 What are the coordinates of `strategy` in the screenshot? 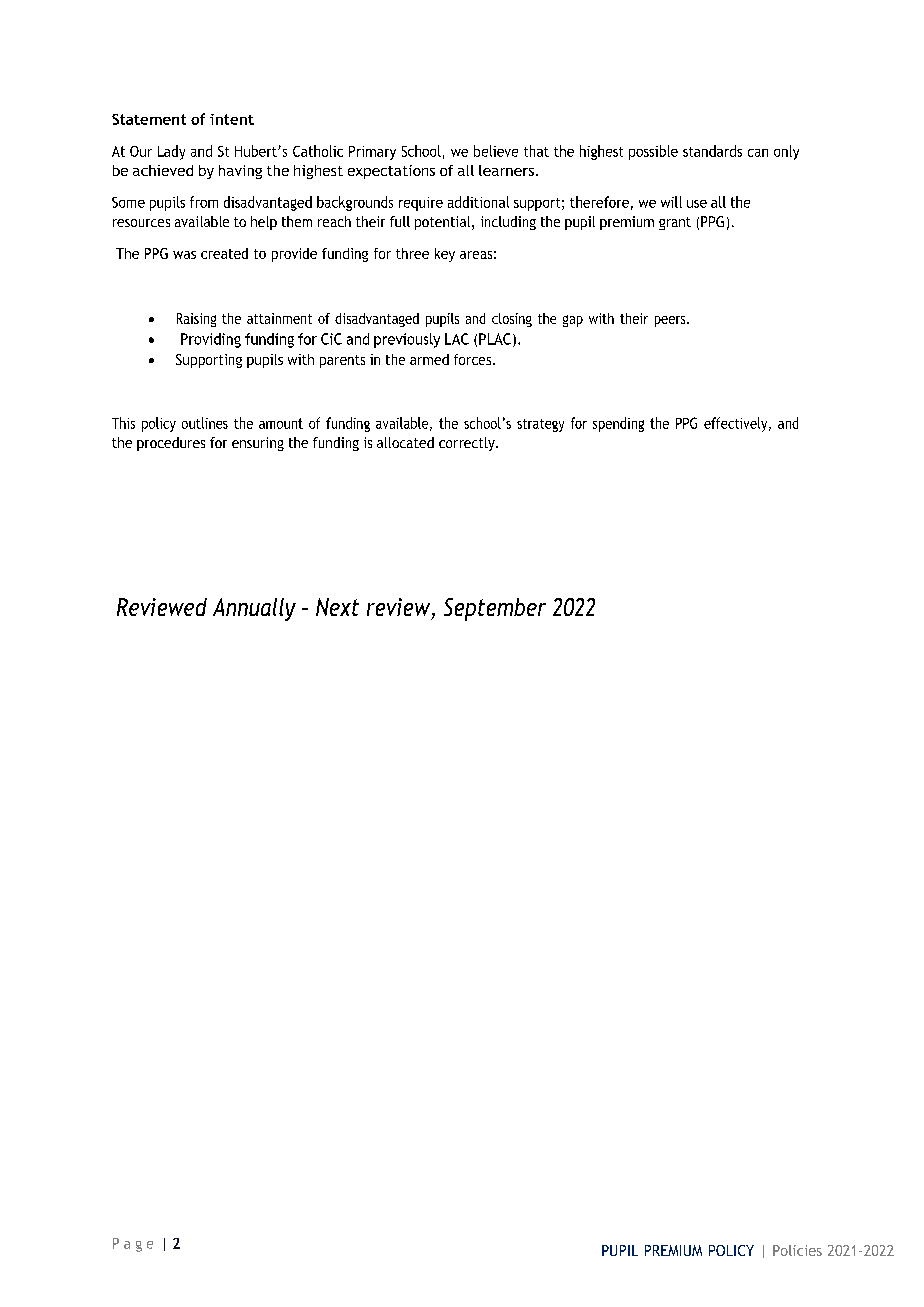 It's located at (540, 425).
